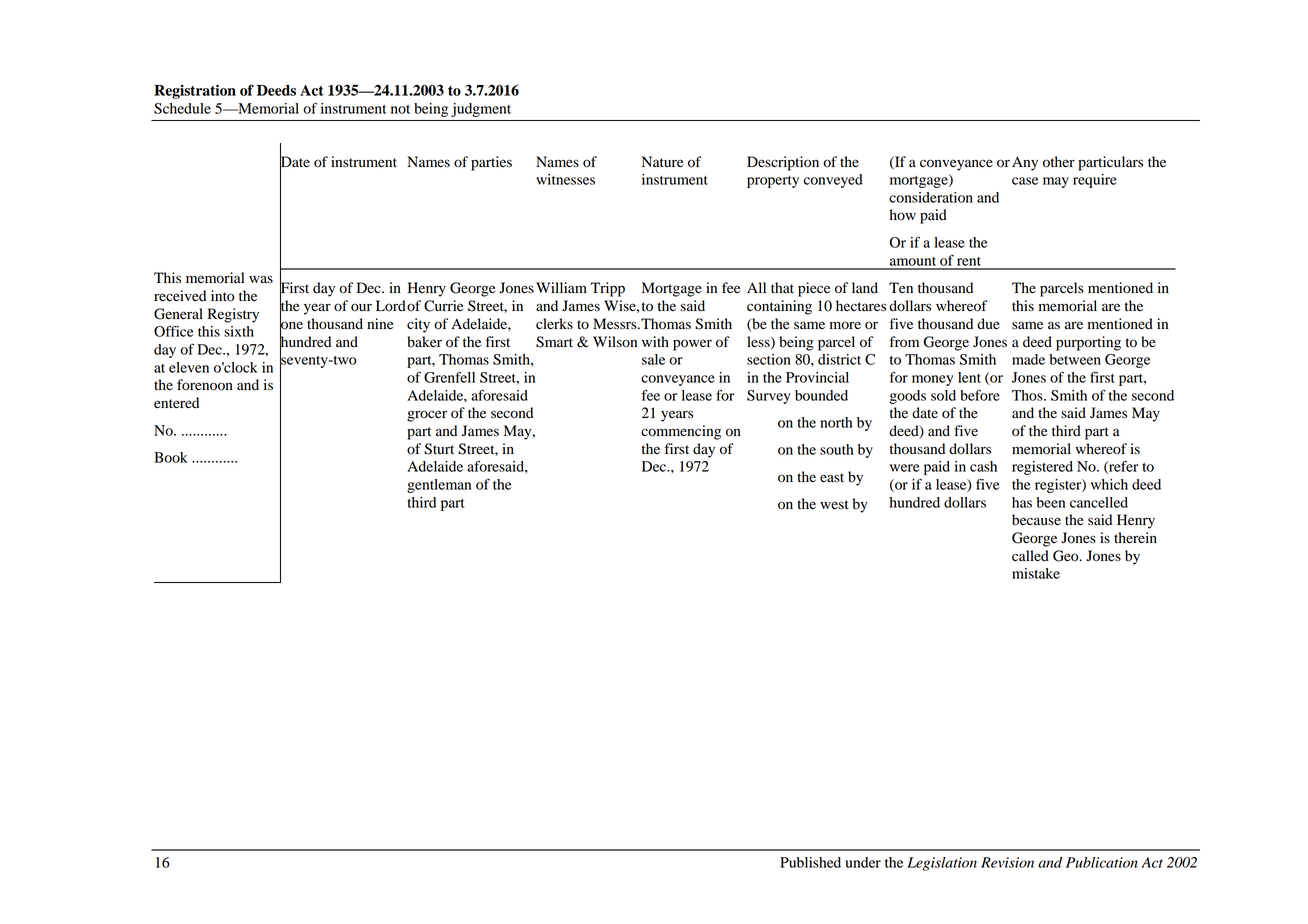  I want to click on Schedule, so click(182, 108).
